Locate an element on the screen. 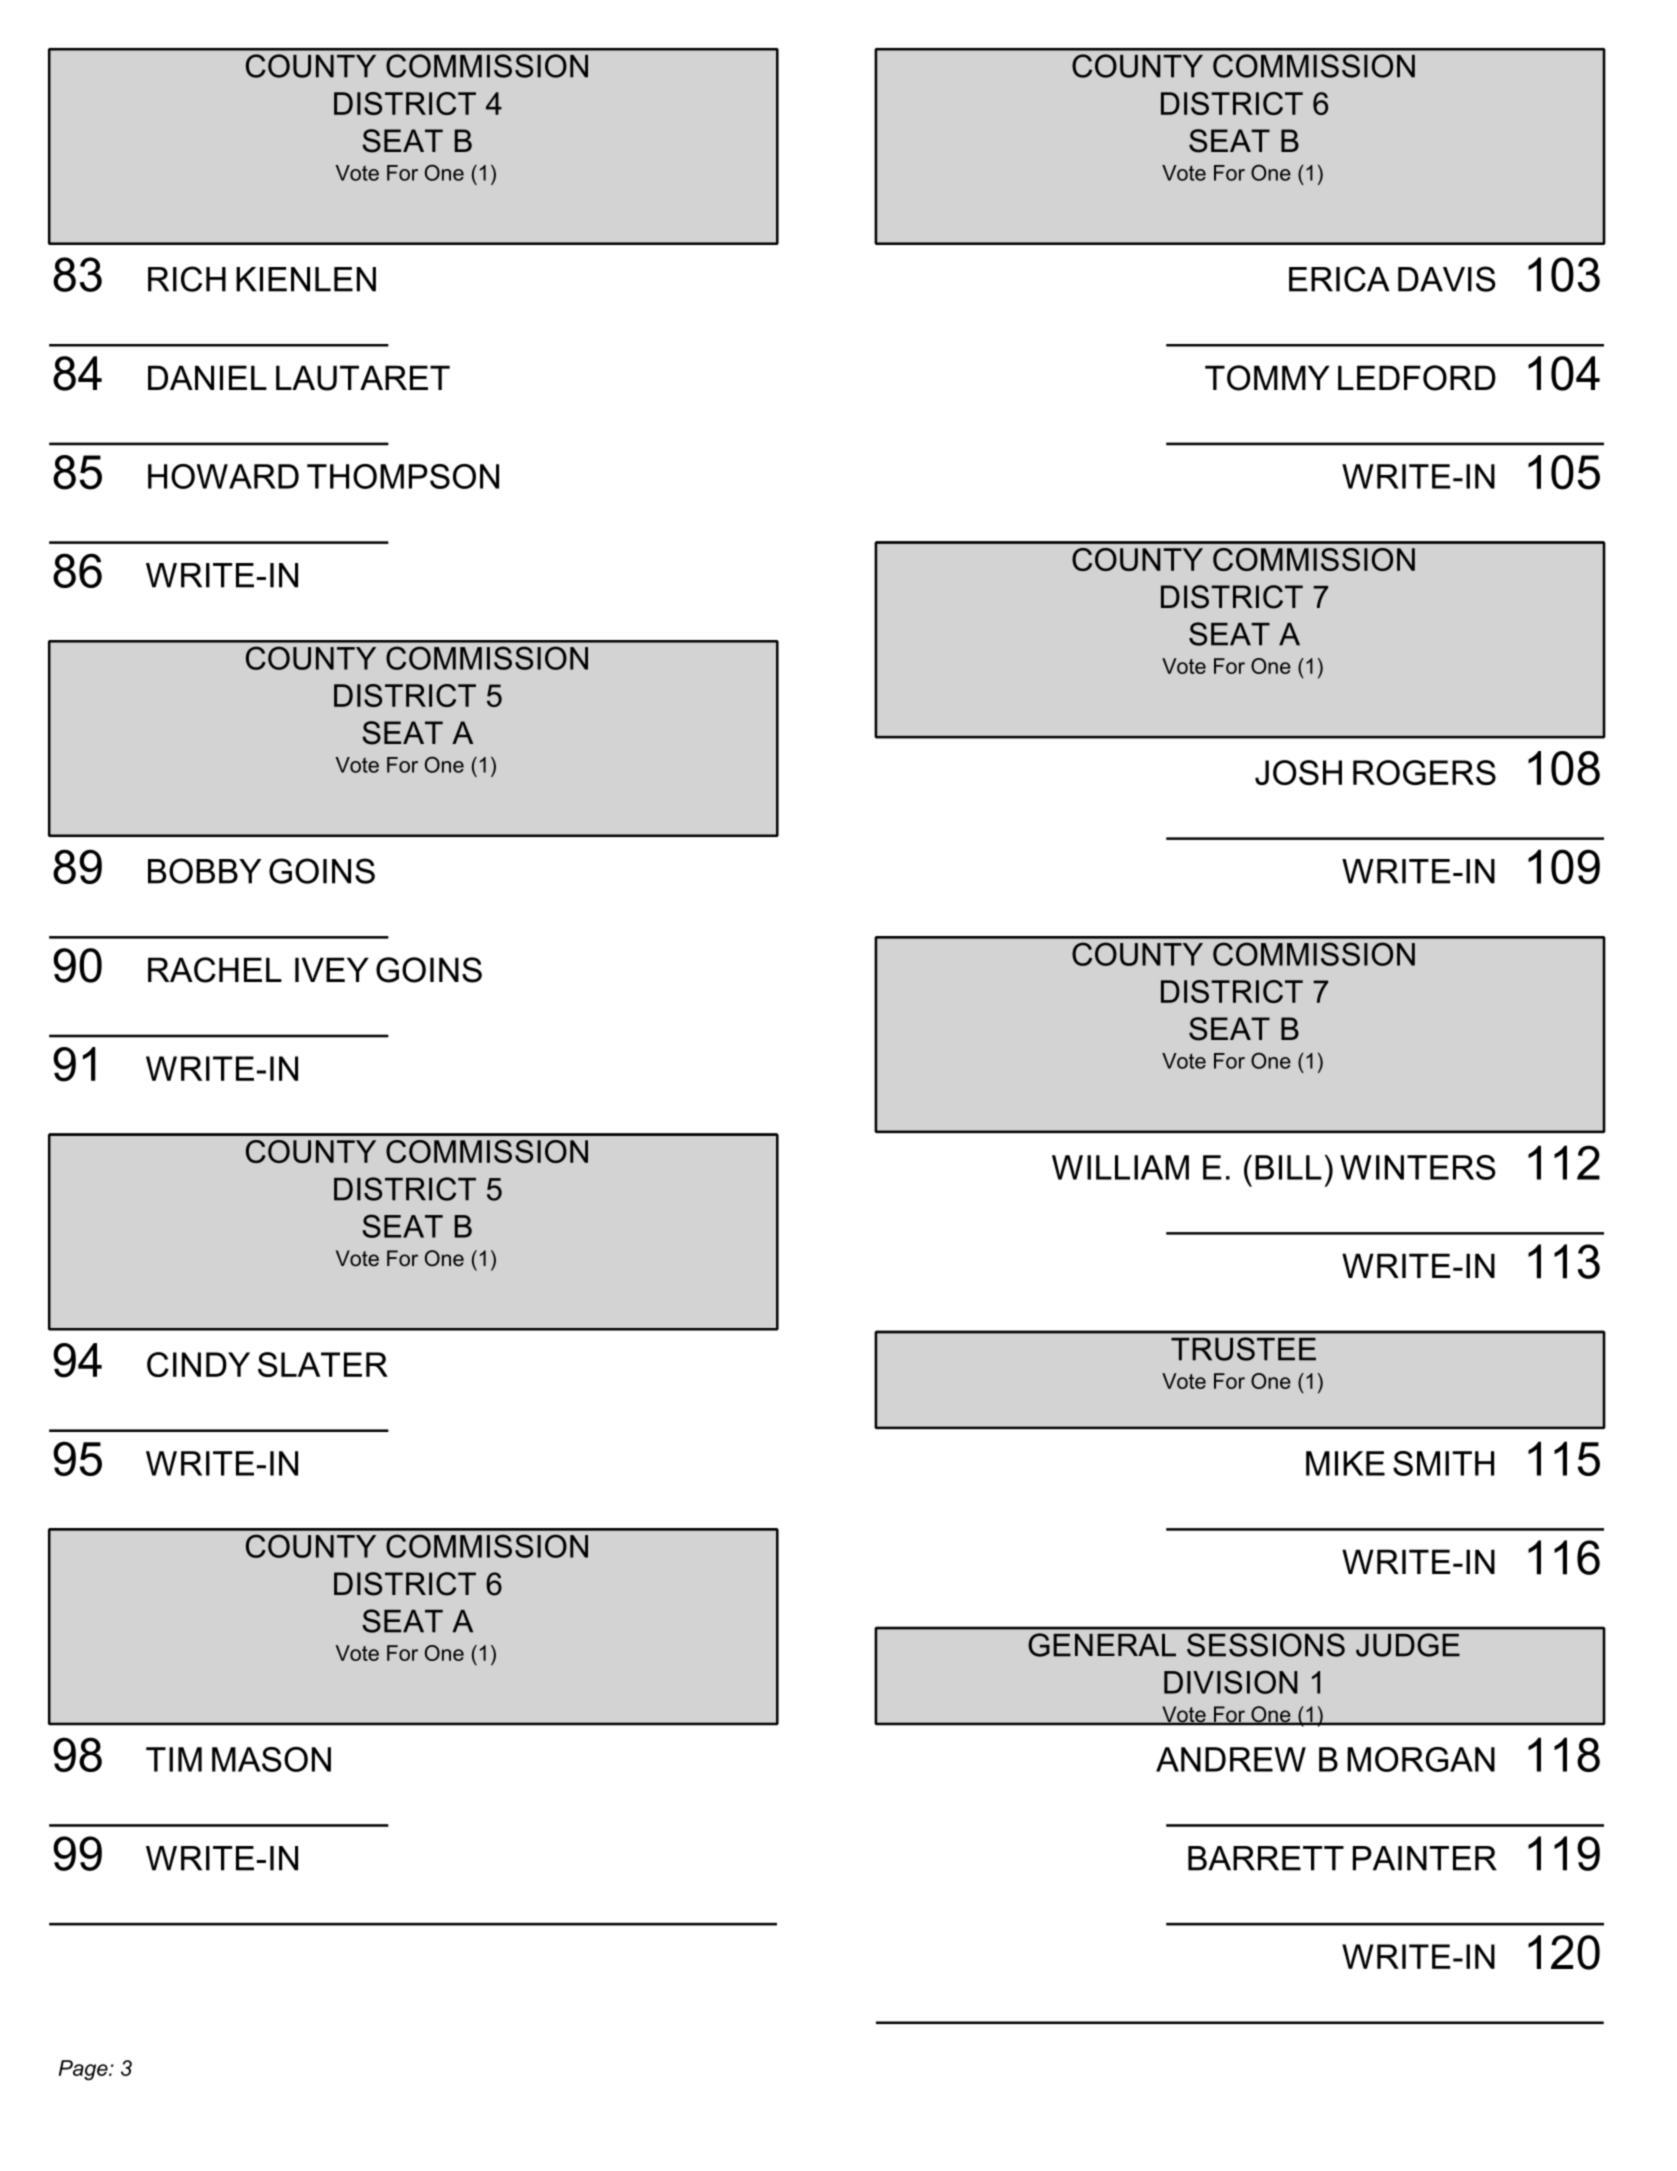 Image resolution: width=1677 pixels, height=2171 pixels. DANIEL is located at coordinates (207, 377).
